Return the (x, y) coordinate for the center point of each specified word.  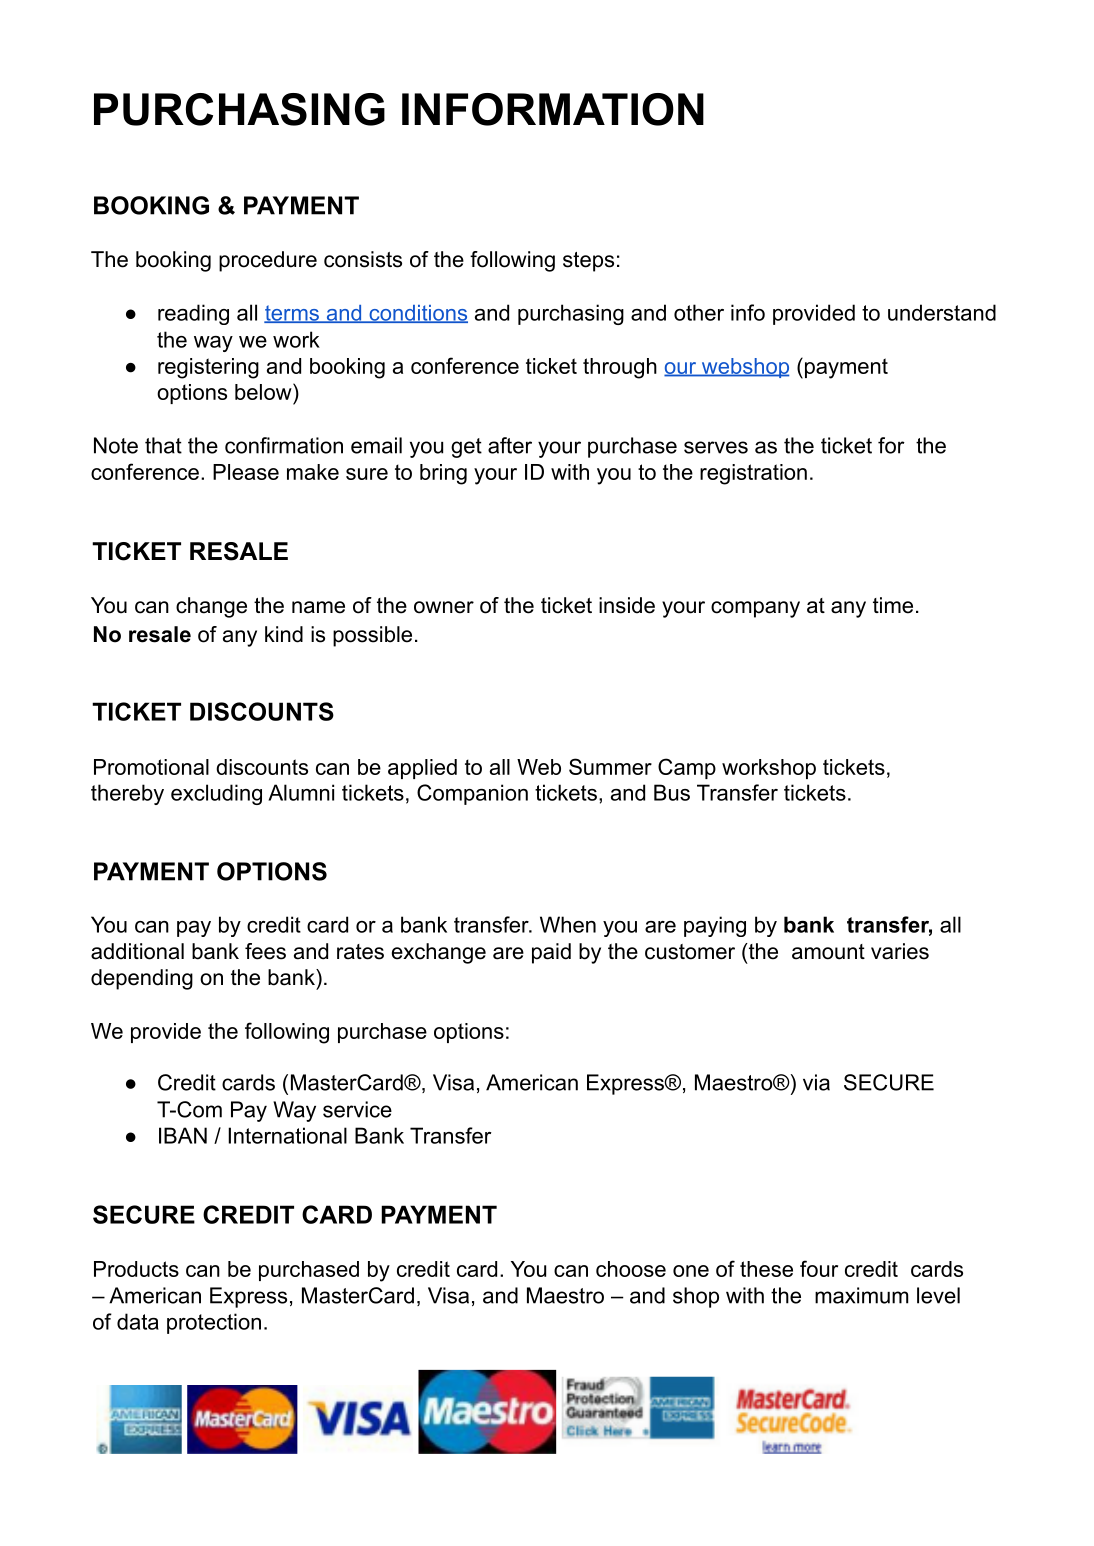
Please (246, 472)
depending (142, 979)
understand (942, 312)
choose (631, 1269)
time (893, 605)
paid (551, 953)
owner (444, 607)
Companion (472, 794)
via (816, 1082)
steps (588, 262)
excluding (216, 794)
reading (193, 314)
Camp (687, 768)
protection (214, 1323)
